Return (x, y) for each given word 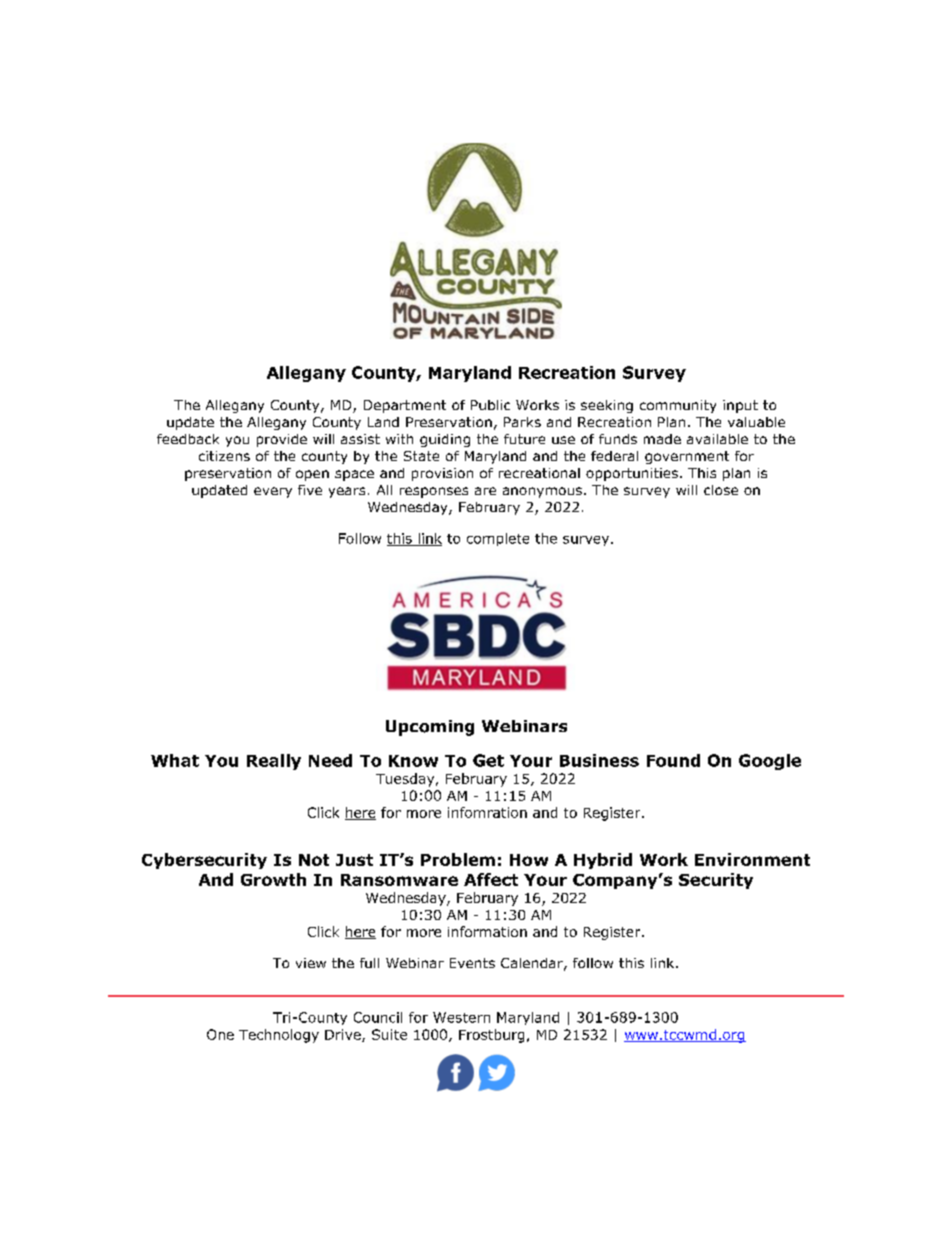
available (717, 439)
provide (282, 440)
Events (472, 963)
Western (461, 1017)
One (220, 1034)
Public (490, 405)
